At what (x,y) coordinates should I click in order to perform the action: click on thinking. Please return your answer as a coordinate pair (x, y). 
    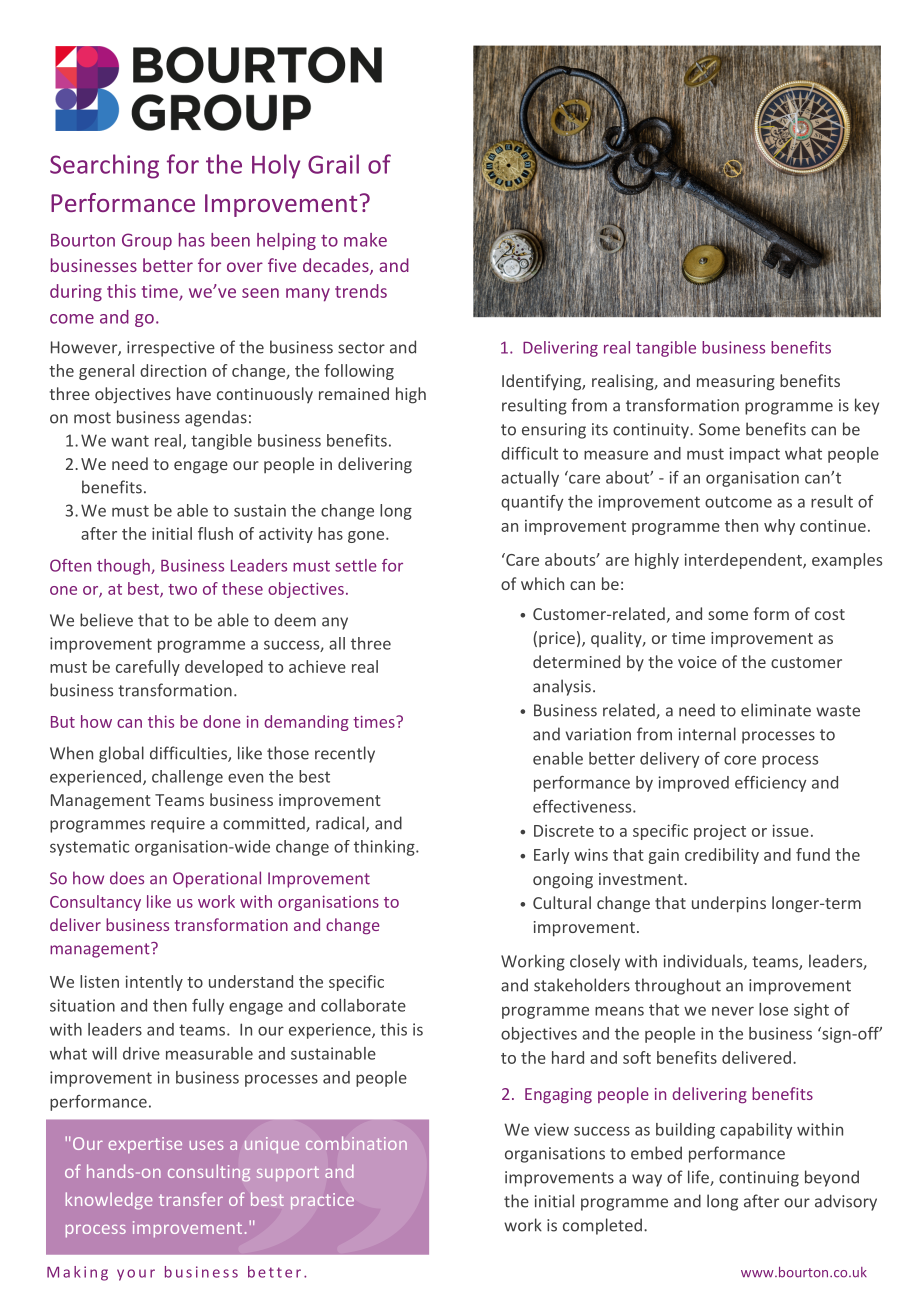
    Looking at the image, I should click on (385, 848).
